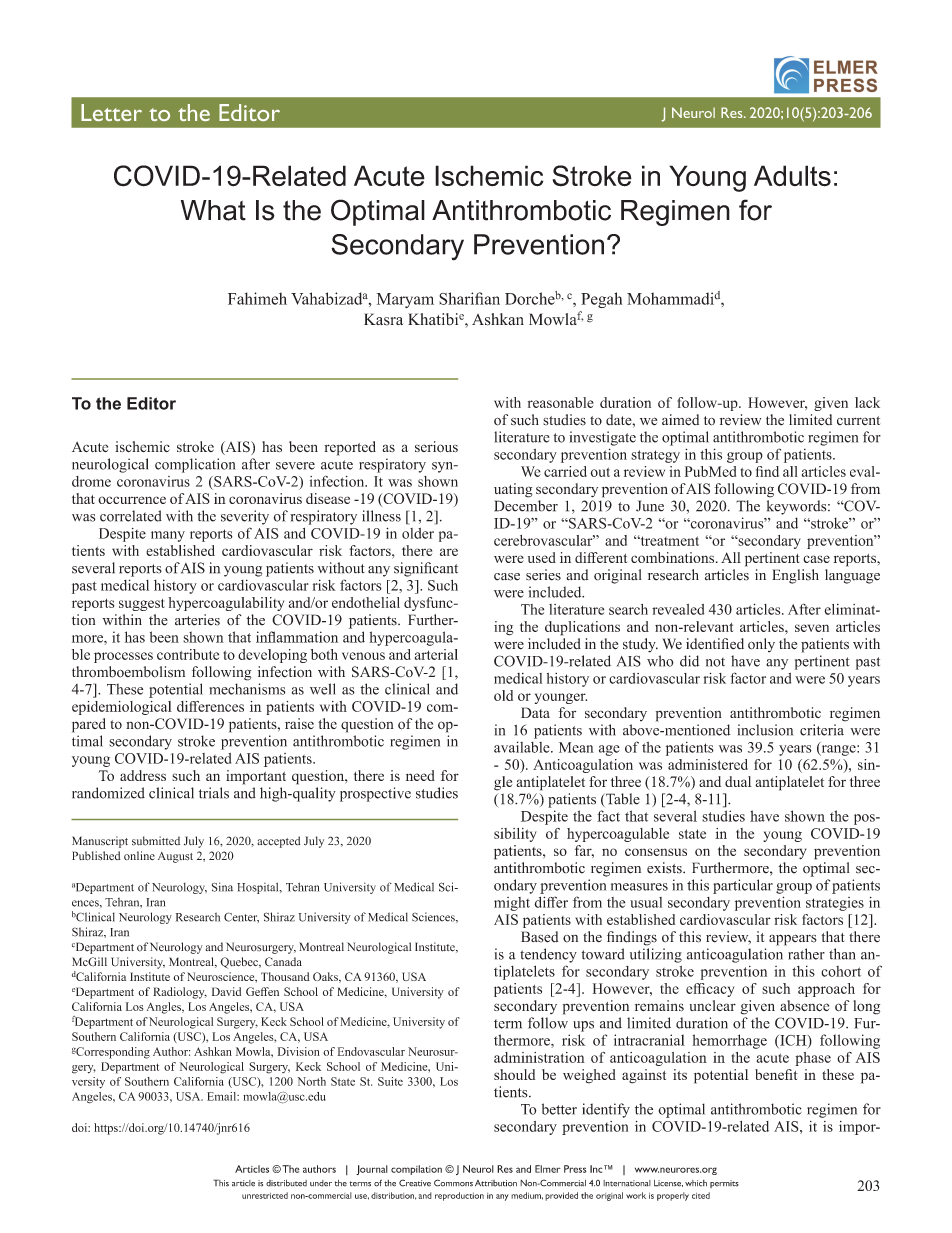 The image size is (952, 1233). I want to click on Adults, so click(792, 176).
